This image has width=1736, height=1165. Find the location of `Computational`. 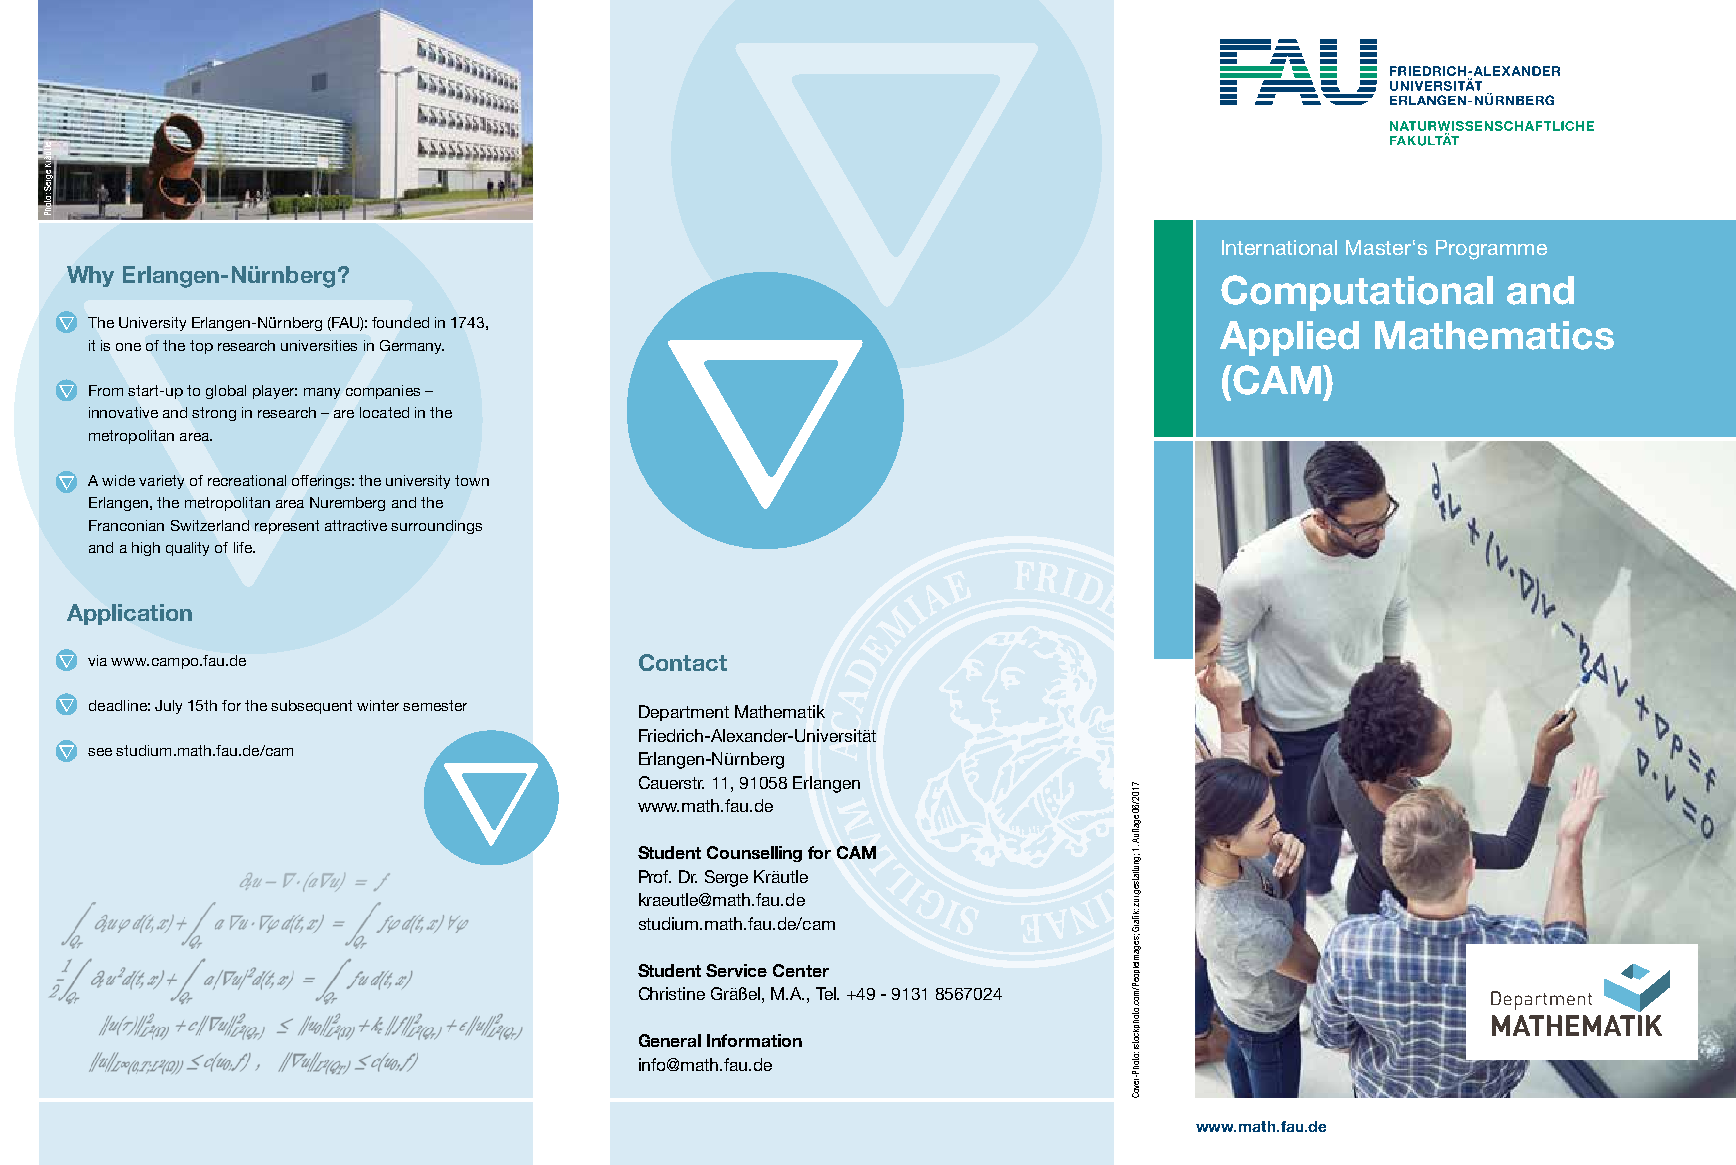

Computational is located at coordinates (1357, 293).
